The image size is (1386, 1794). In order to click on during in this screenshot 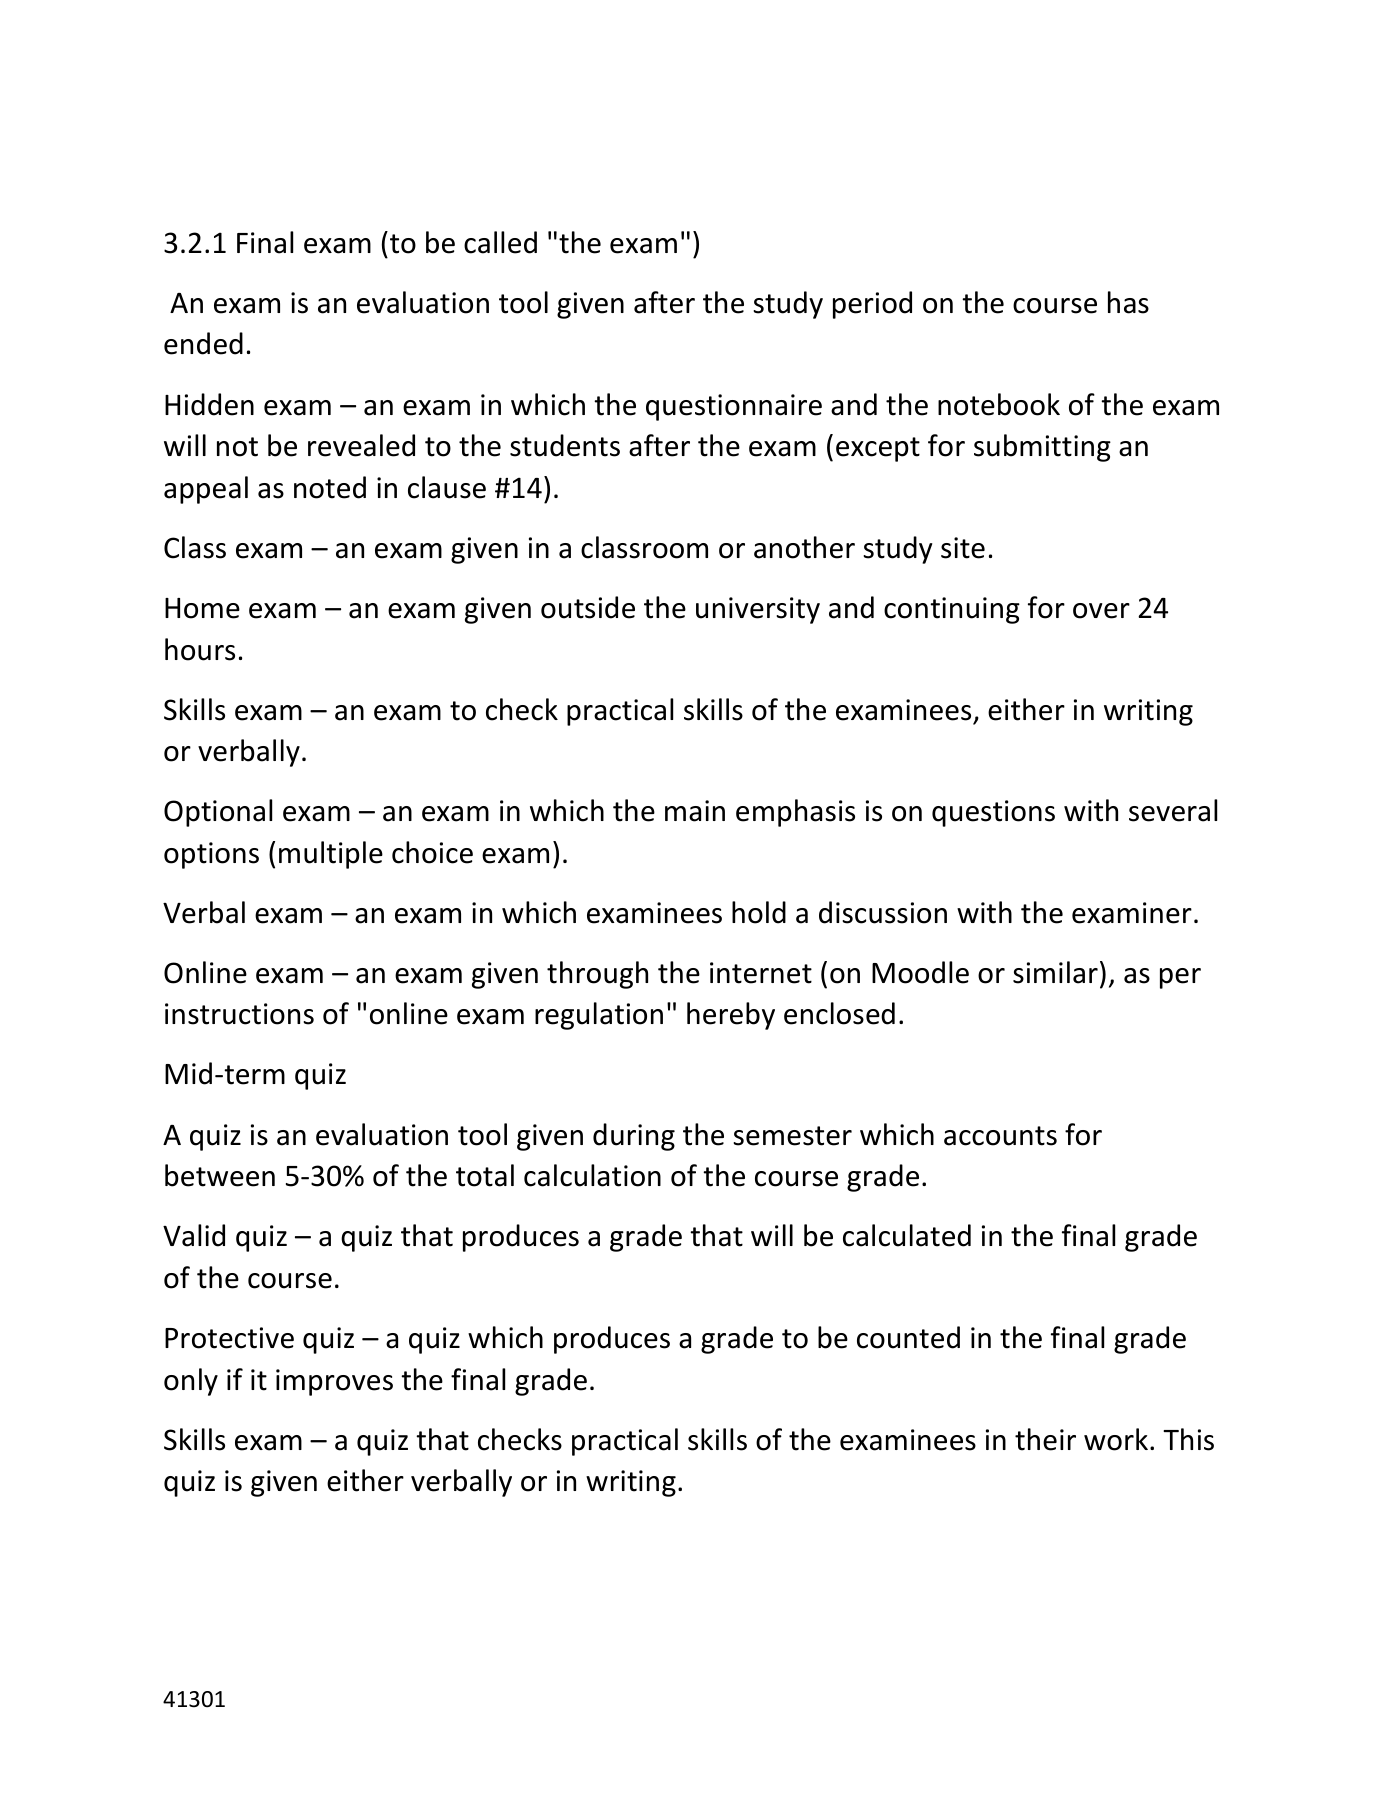, I will do `click(634, 1137)`.
